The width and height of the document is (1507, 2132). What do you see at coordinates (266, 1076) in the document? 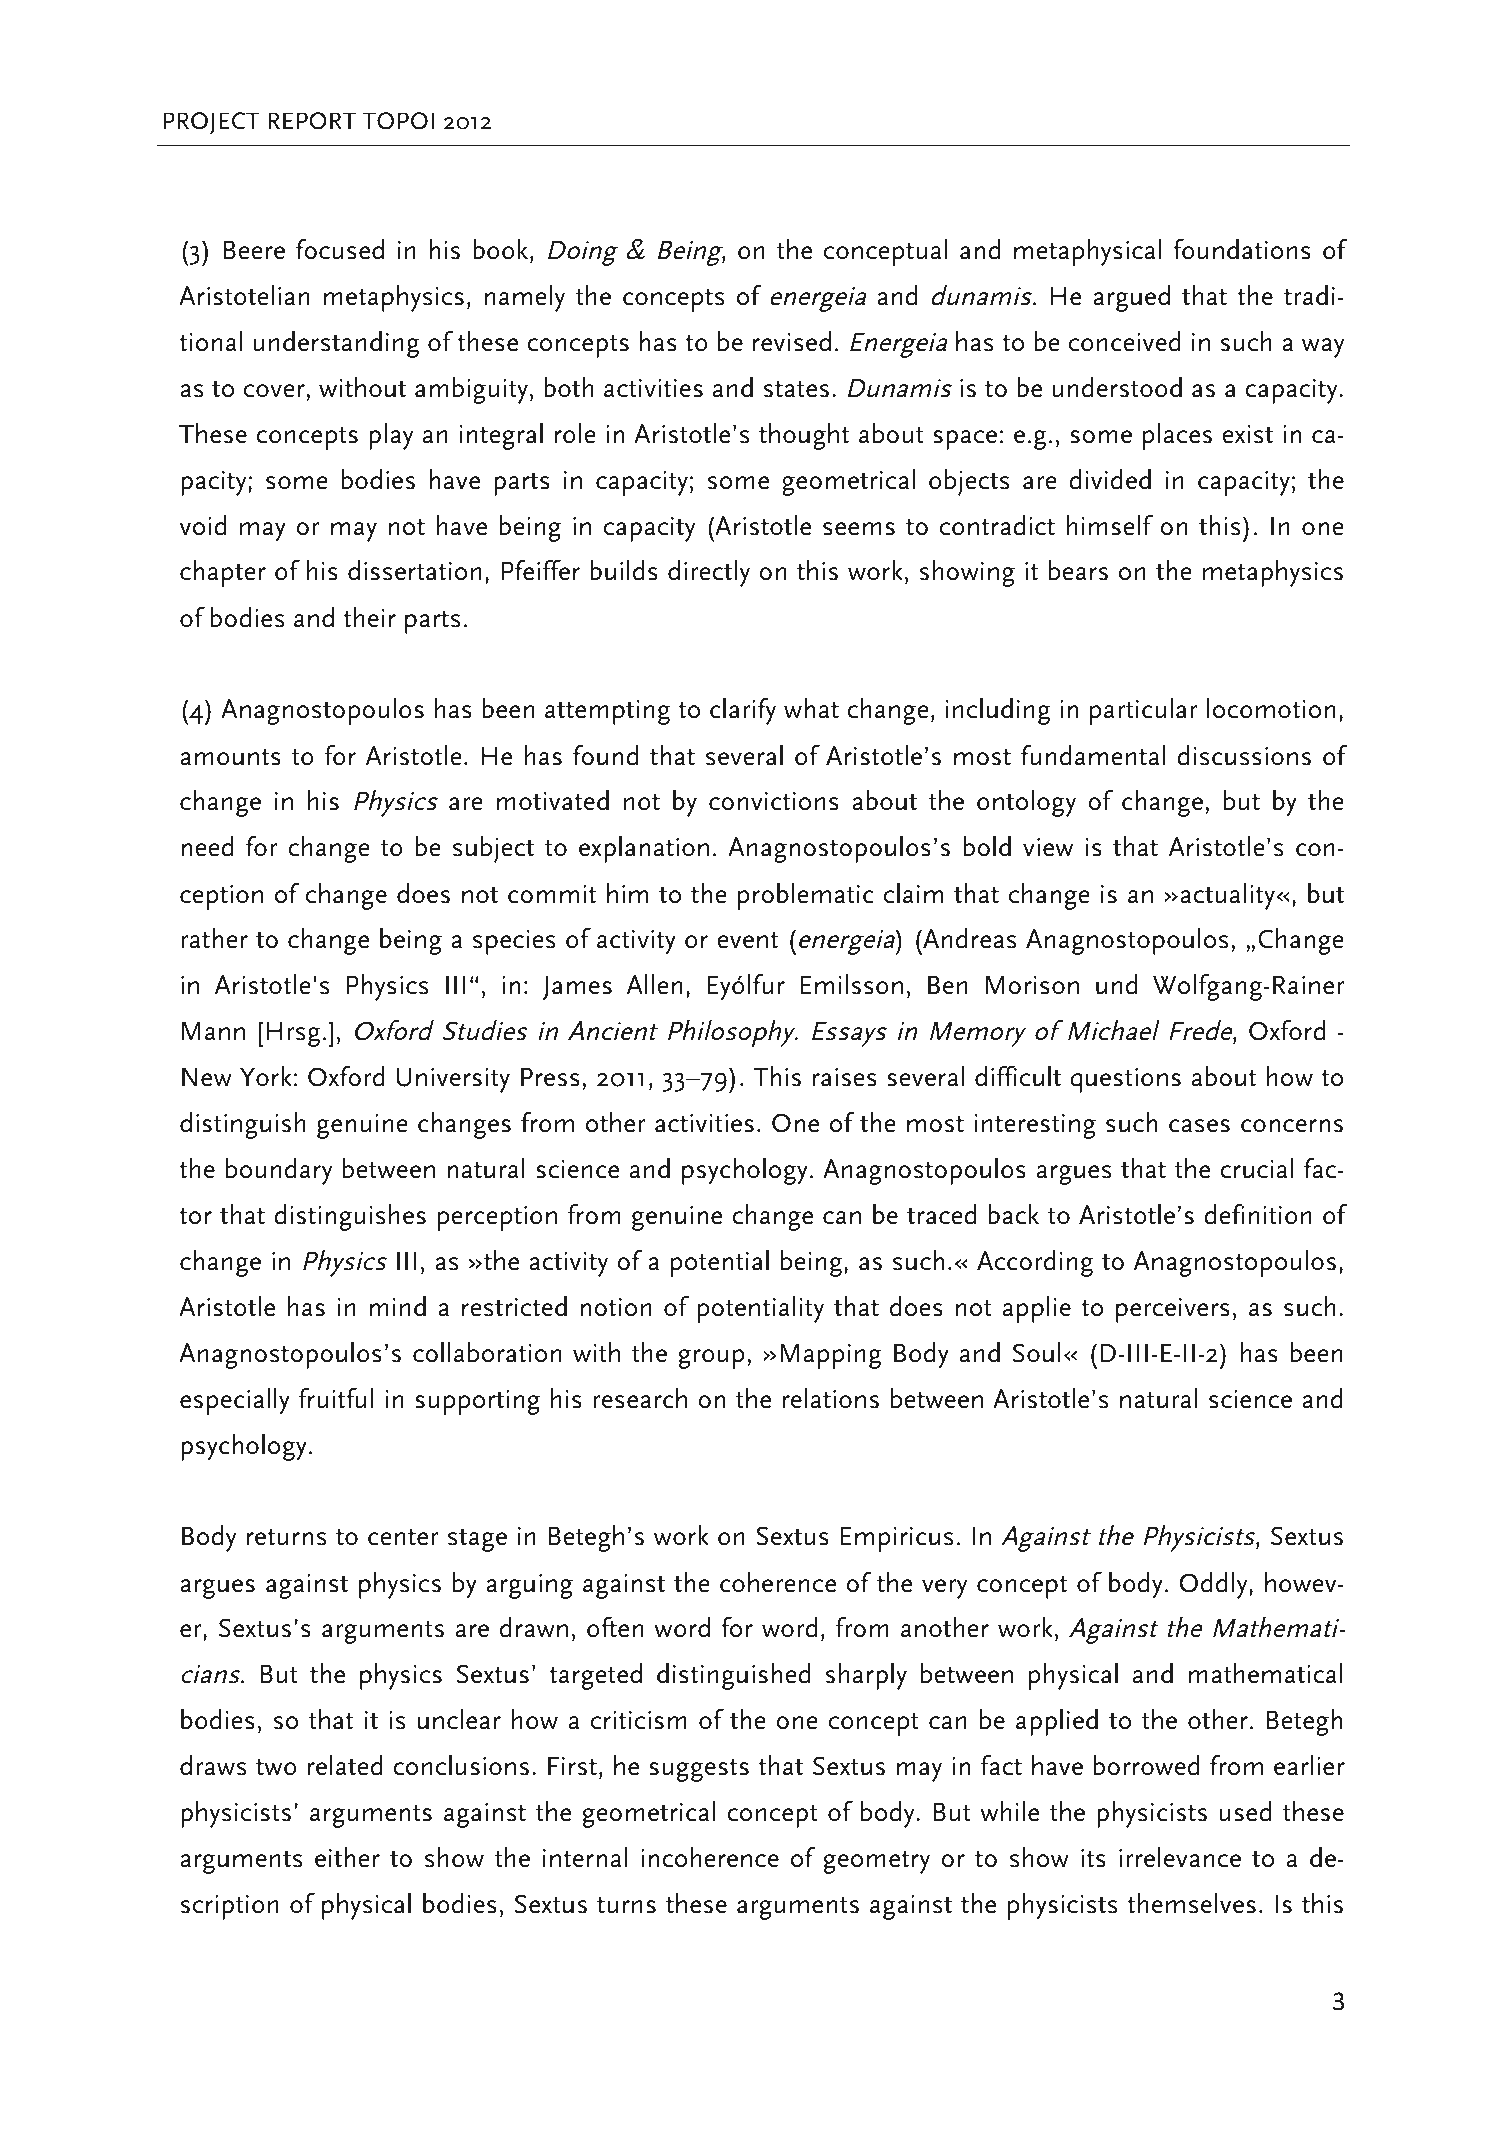
I see `York` at bounding box center [266, 1076].
